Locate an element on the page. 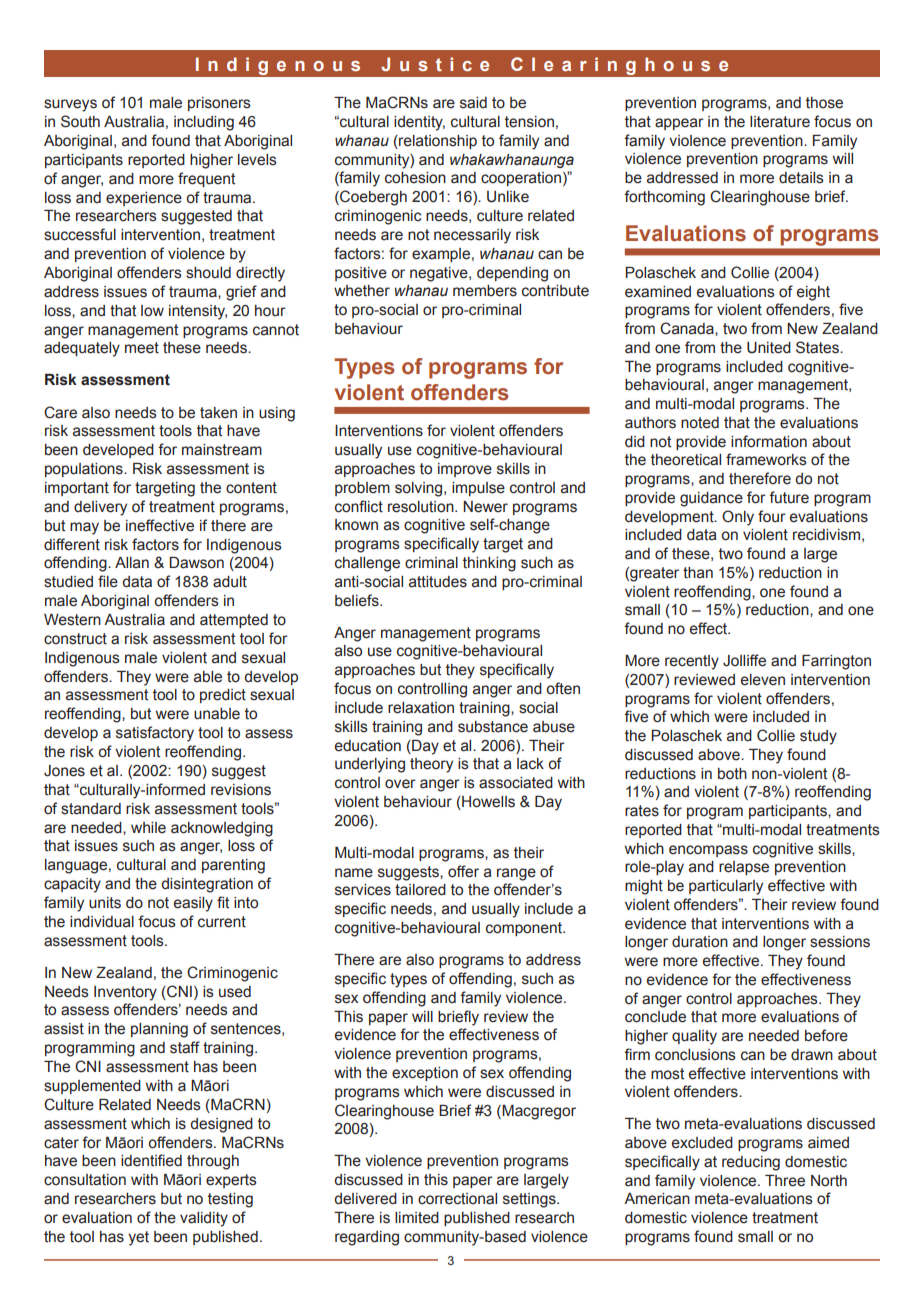  predict is located at coordinates (223, 696).
